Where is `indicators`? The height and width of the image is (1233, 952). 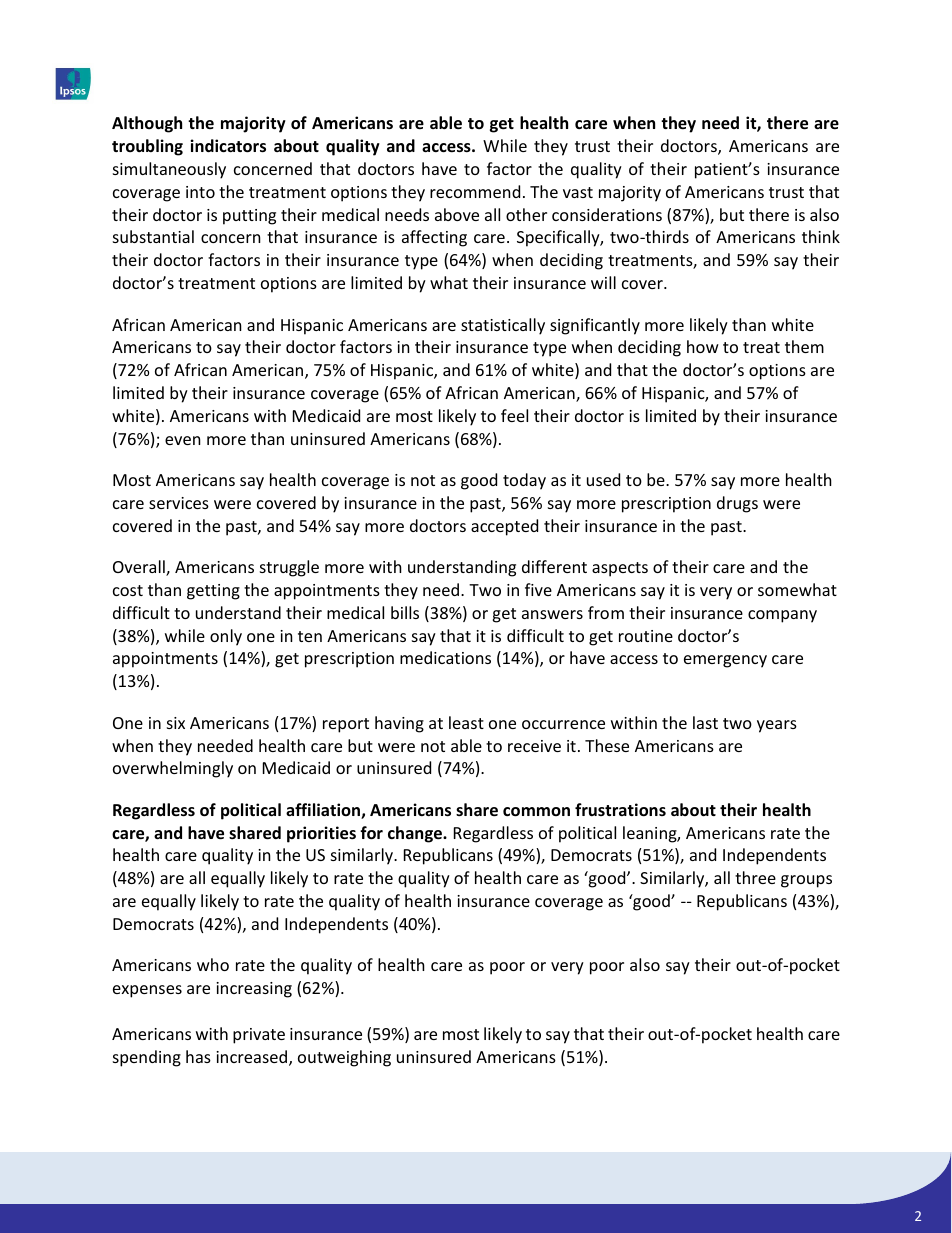 indicators is located at coordinates (228, 146).
